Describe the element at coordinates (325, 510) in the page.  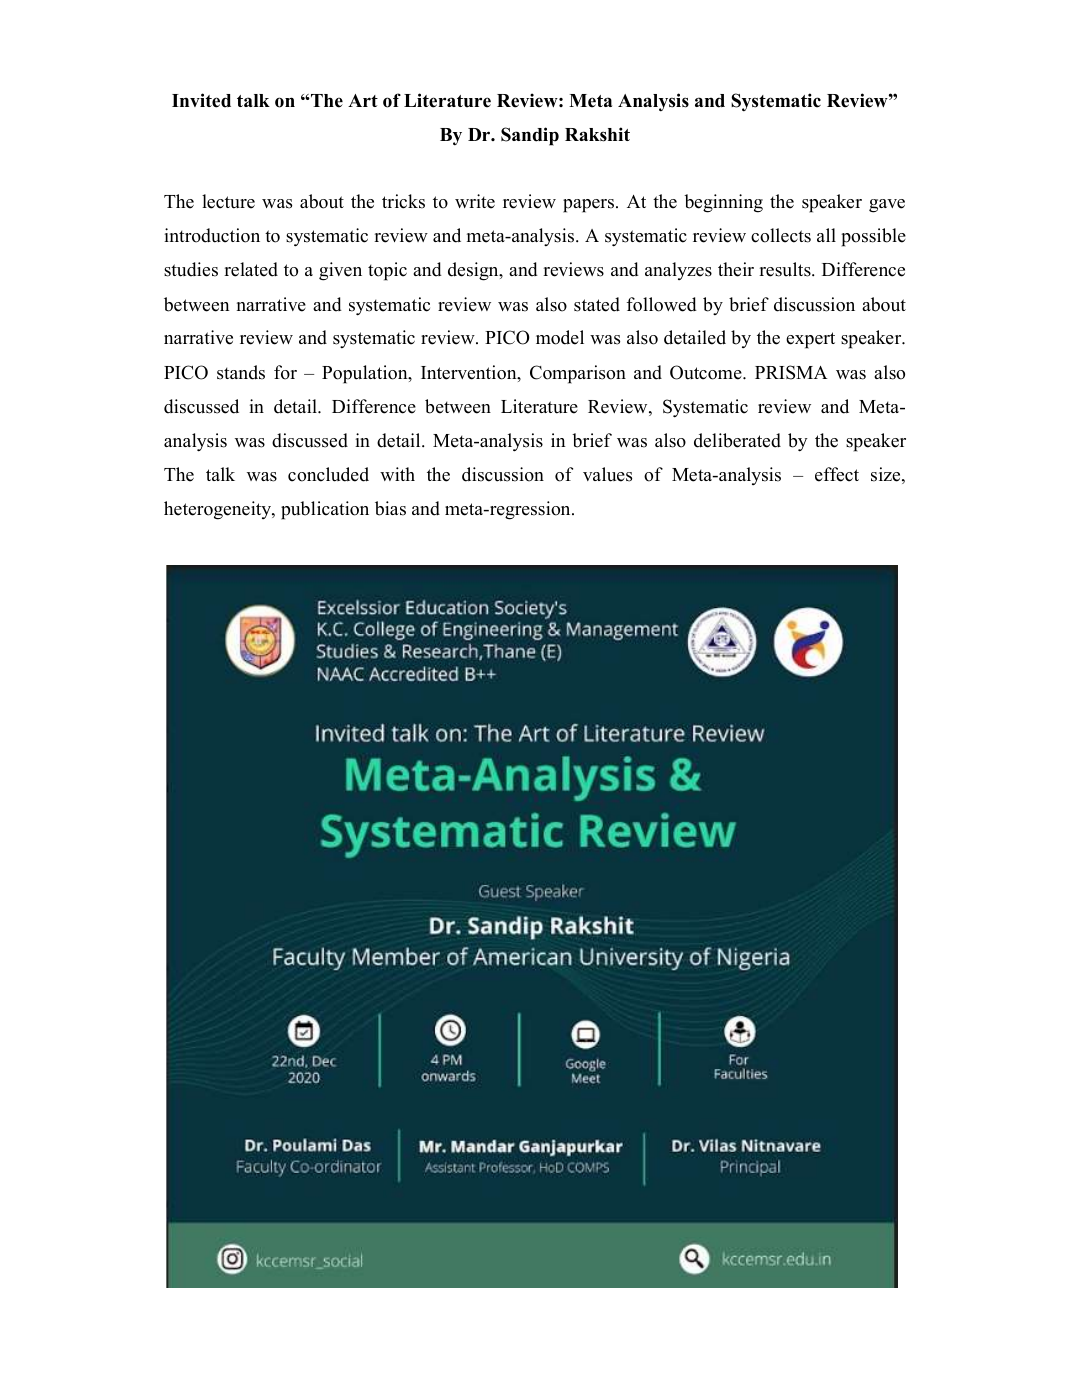
I see `publication` at that location.
